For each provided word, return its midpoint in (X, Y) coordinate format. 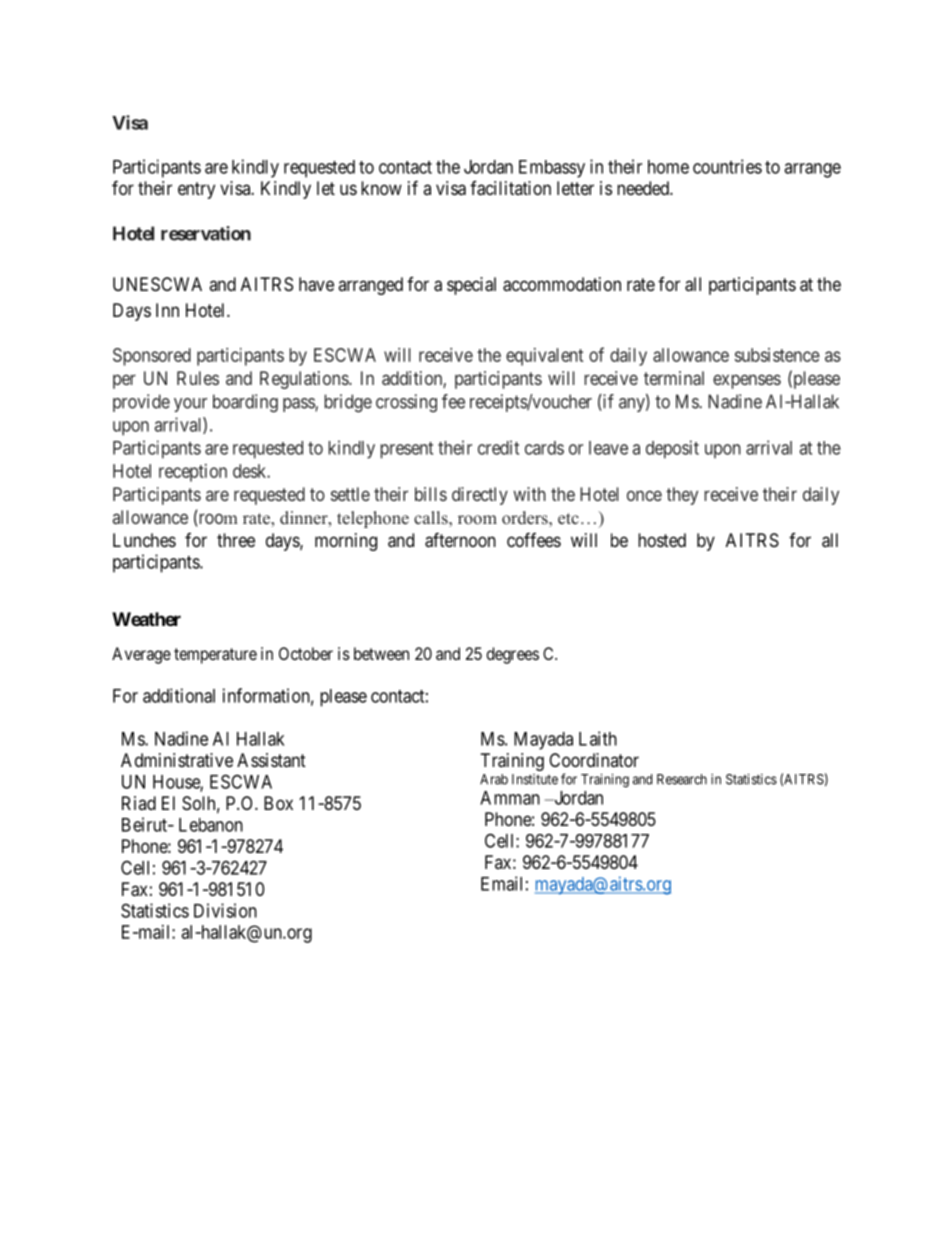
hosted (662, 540)
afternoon (460, 540)
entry (196, 190)
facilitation (510, 188)
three (236, 540)
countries (727, 166)
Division (225, 910)
